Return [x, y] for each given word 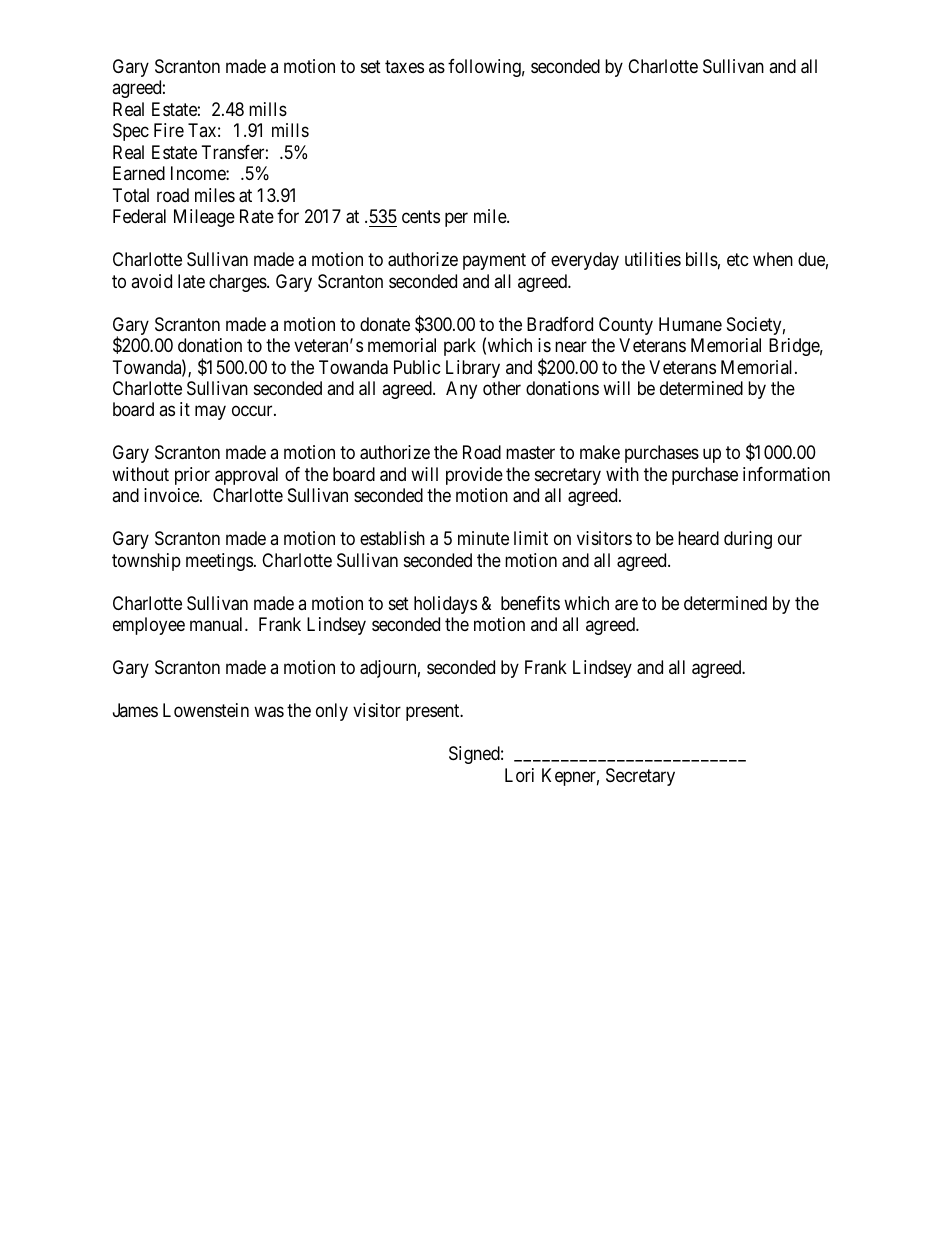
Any [461, 390]
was [269, 712]
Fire [169, 130]
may [210, 413]
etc [738, 259]
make [600, 452]
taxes [404, 66]
